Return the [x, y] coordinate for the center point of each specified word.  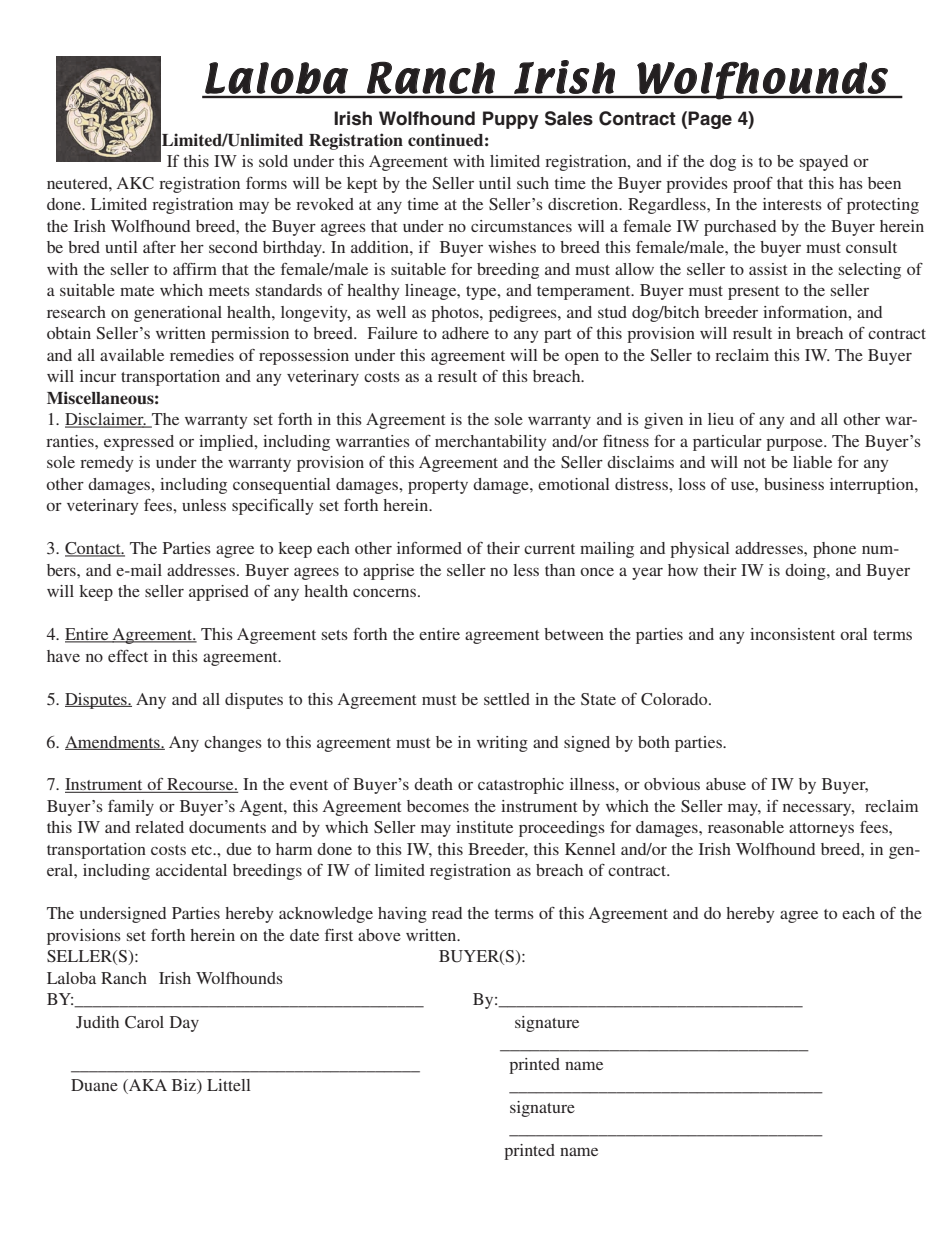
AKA [147, 1086]
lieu [721, 419]
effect [128, 655]
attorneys [821, 830]
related [159, 827]
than [560, 570]
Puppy [511, 120]
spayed [824, 163]
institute [484, 827]
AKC [135, 183]
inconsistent [792, 634]
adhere [465, 333]
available [132, 355]
